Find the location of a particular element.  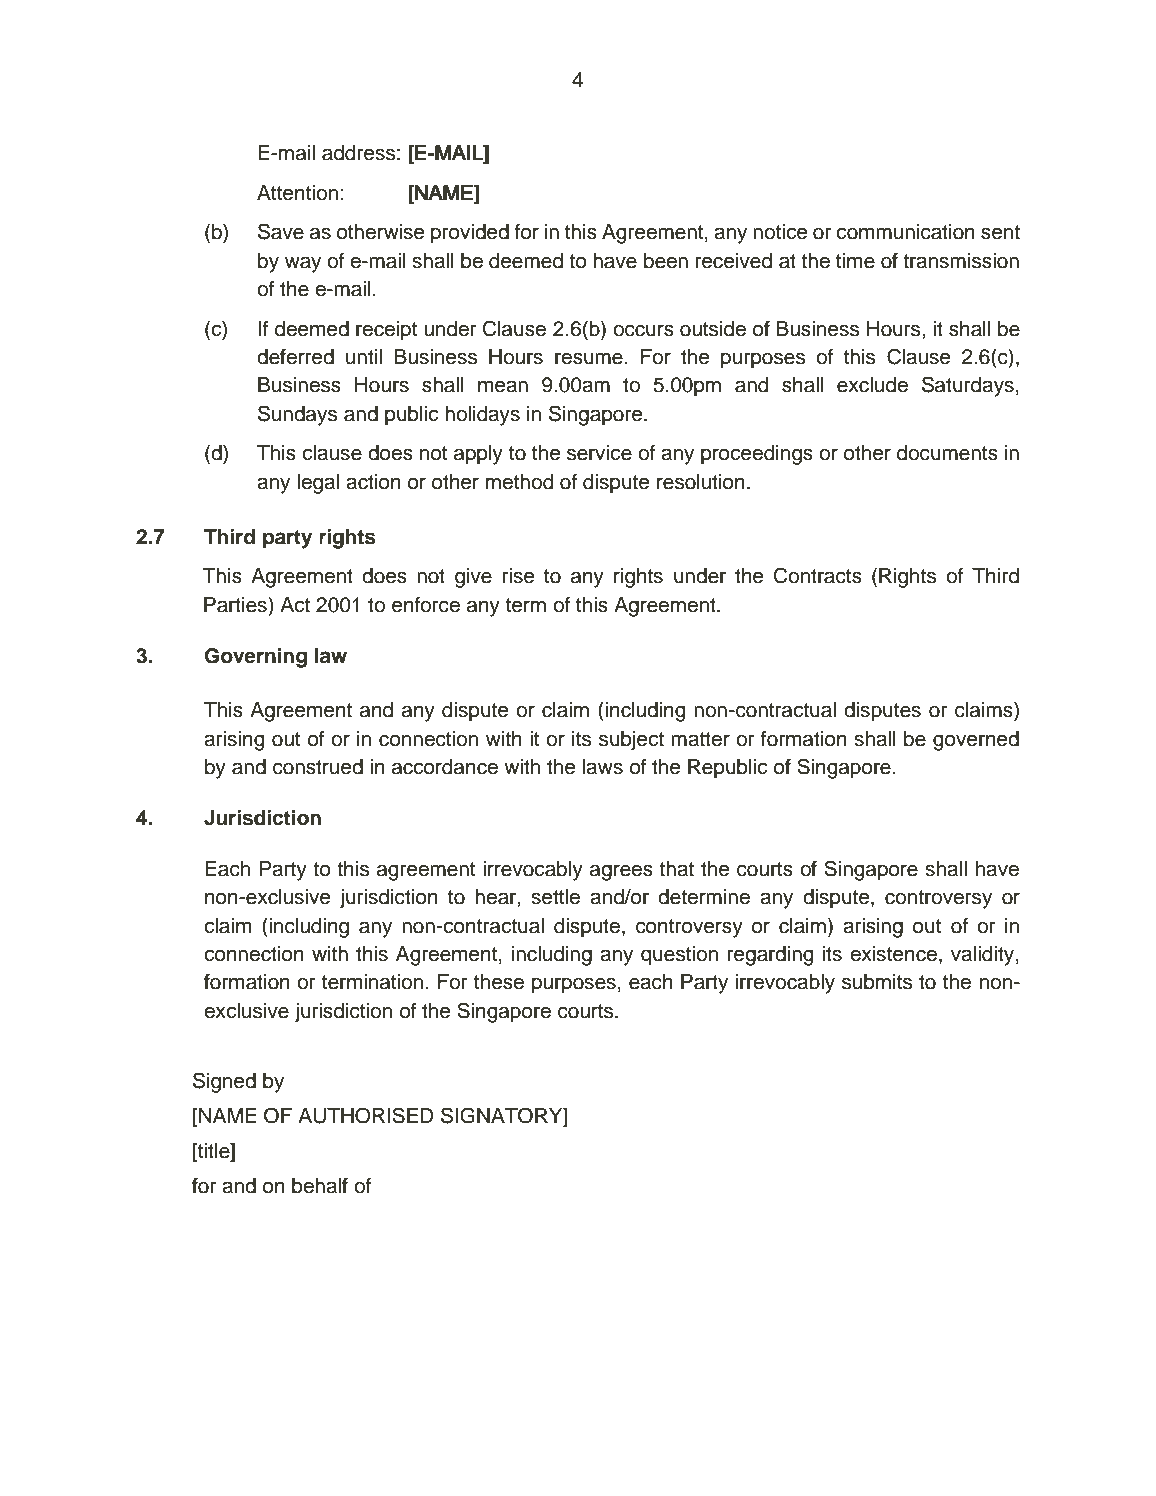

governed is located at coordinates (976, 741).
